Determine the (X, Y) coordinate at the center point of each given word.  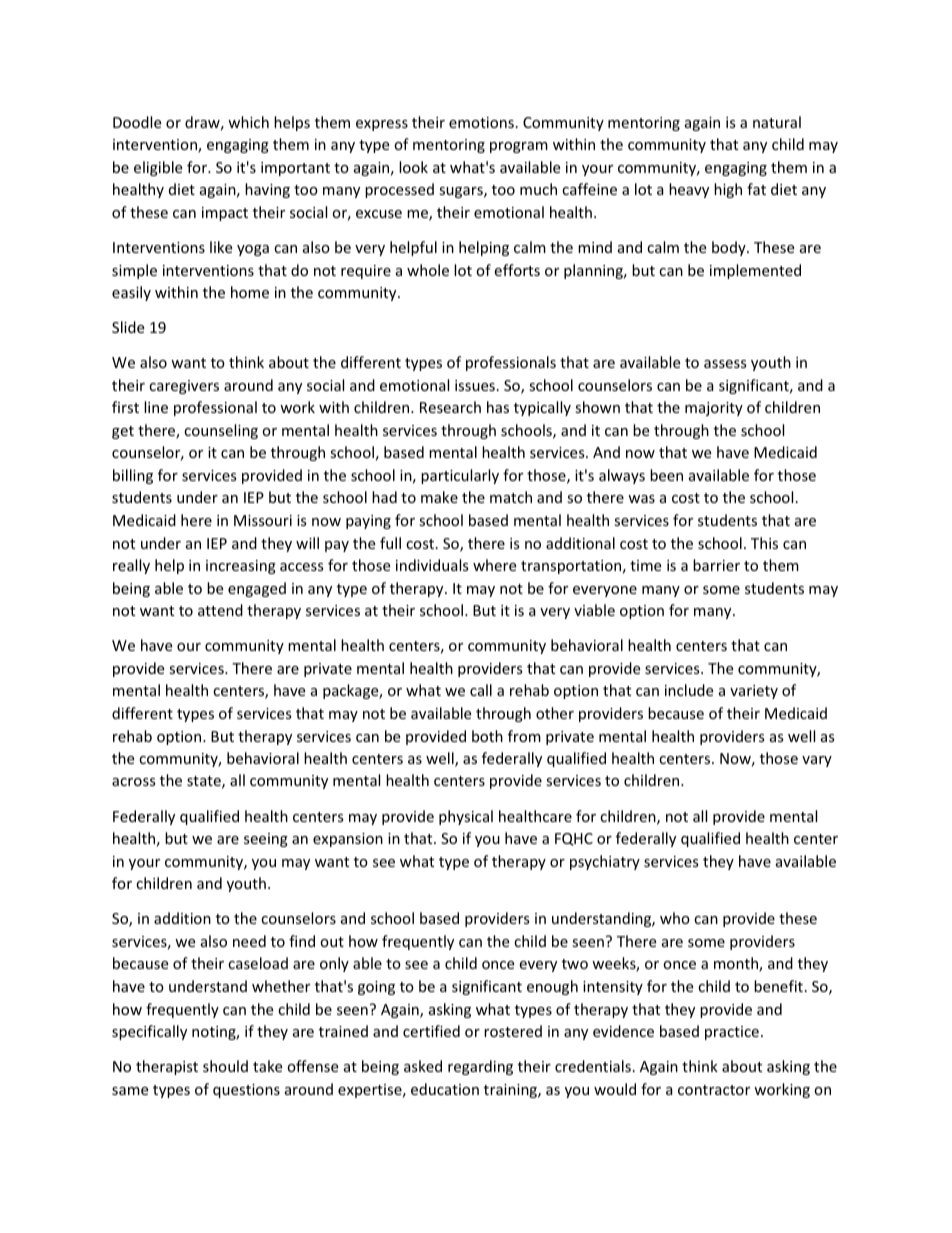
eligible (158, 168)
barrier (716, 565)
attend (220, 610)
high (728, 190)
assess (725, 364)
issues (475, 385)
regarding (480, 1067)
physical (466, 817)
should (225, 1066)
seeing (266, 840)
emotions (481, 122)
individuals (432, 565)
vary (817, 761)
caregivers (184, 387)
